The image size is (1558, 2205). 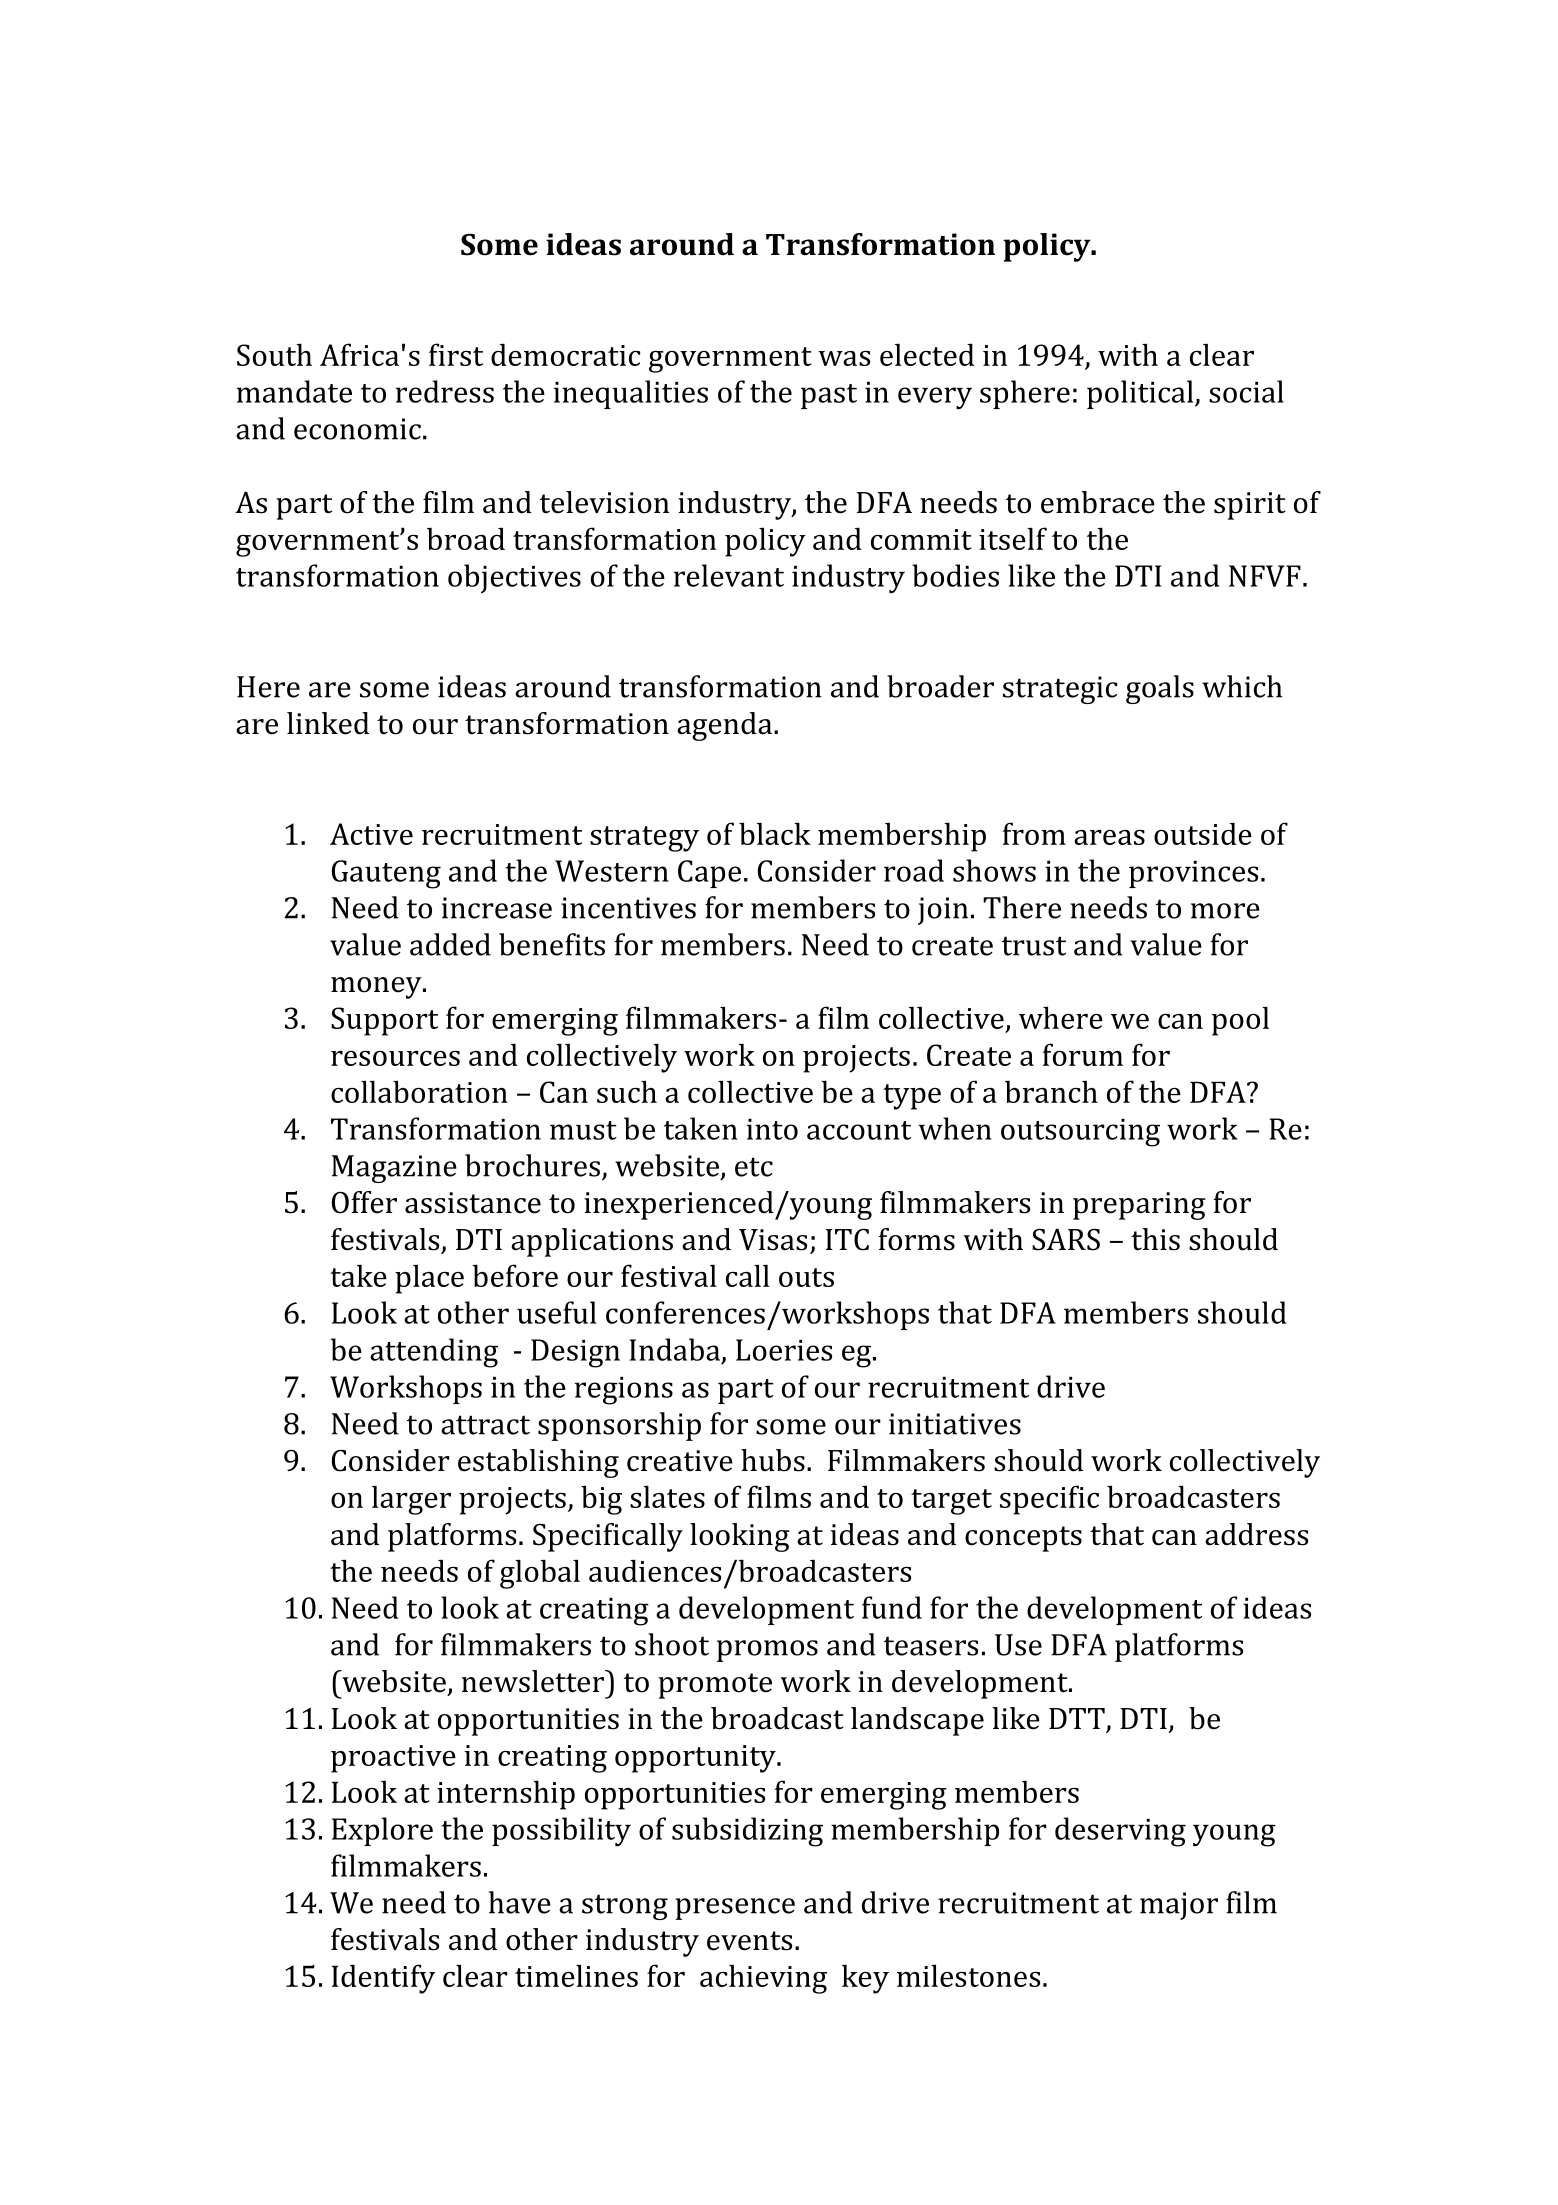 I want to click on economic, so click(x=357, y=429).
